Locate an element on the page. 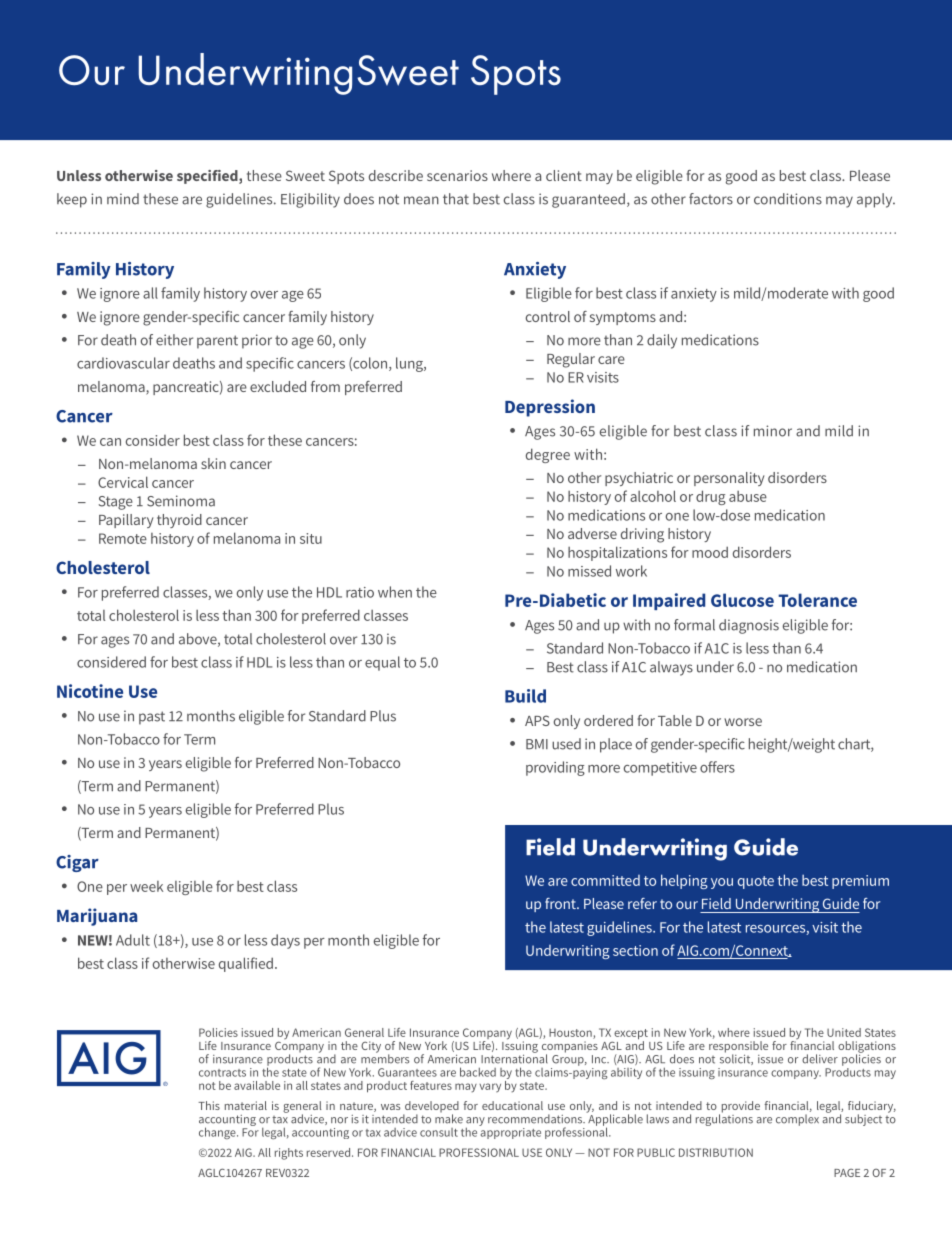 The image size is (952, 1233). abuse is located at coordinates (748, 496).
